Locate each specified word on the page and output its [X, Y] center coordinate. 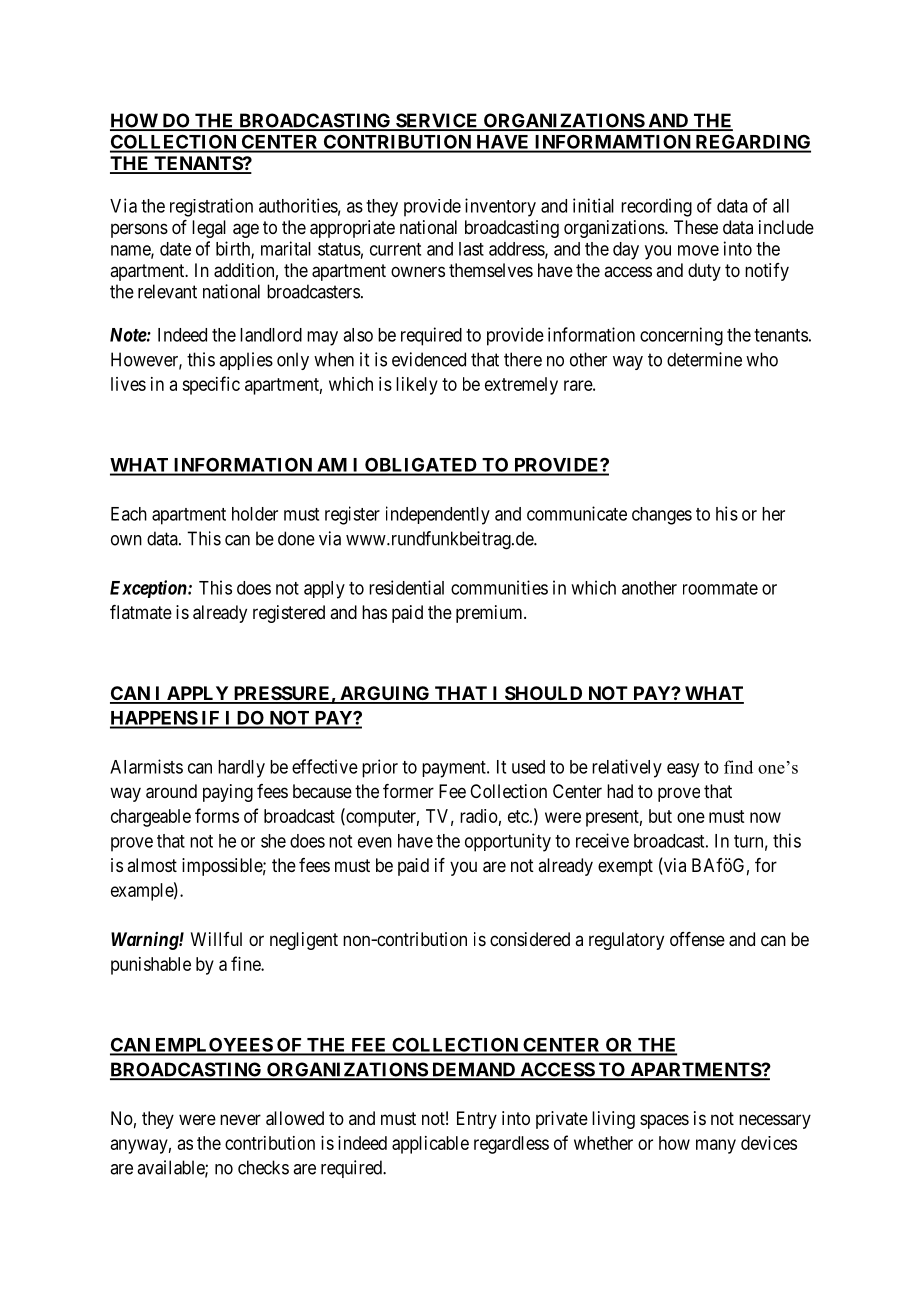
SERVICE [437, 121]
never [240, 1119]
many [716, 1146]
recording [656, 207]
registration [211, 207]
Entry [477, 1120]
